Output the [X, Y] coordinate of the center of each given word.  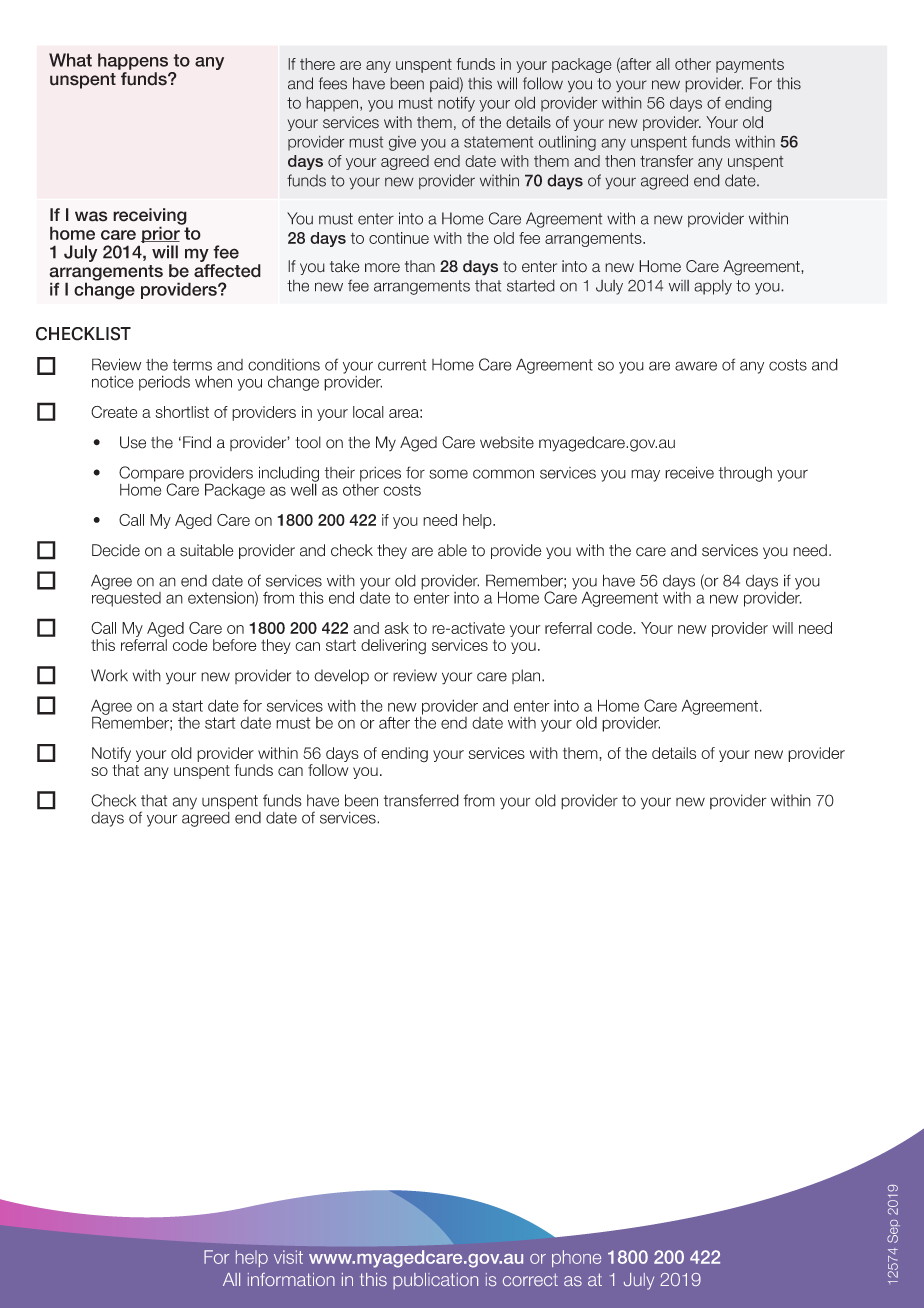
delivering [393, 647]
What [70, 60]
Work [109, 675]
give [402, 143]
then [620, 161]
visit [288, 1257]
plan [527, 676]
